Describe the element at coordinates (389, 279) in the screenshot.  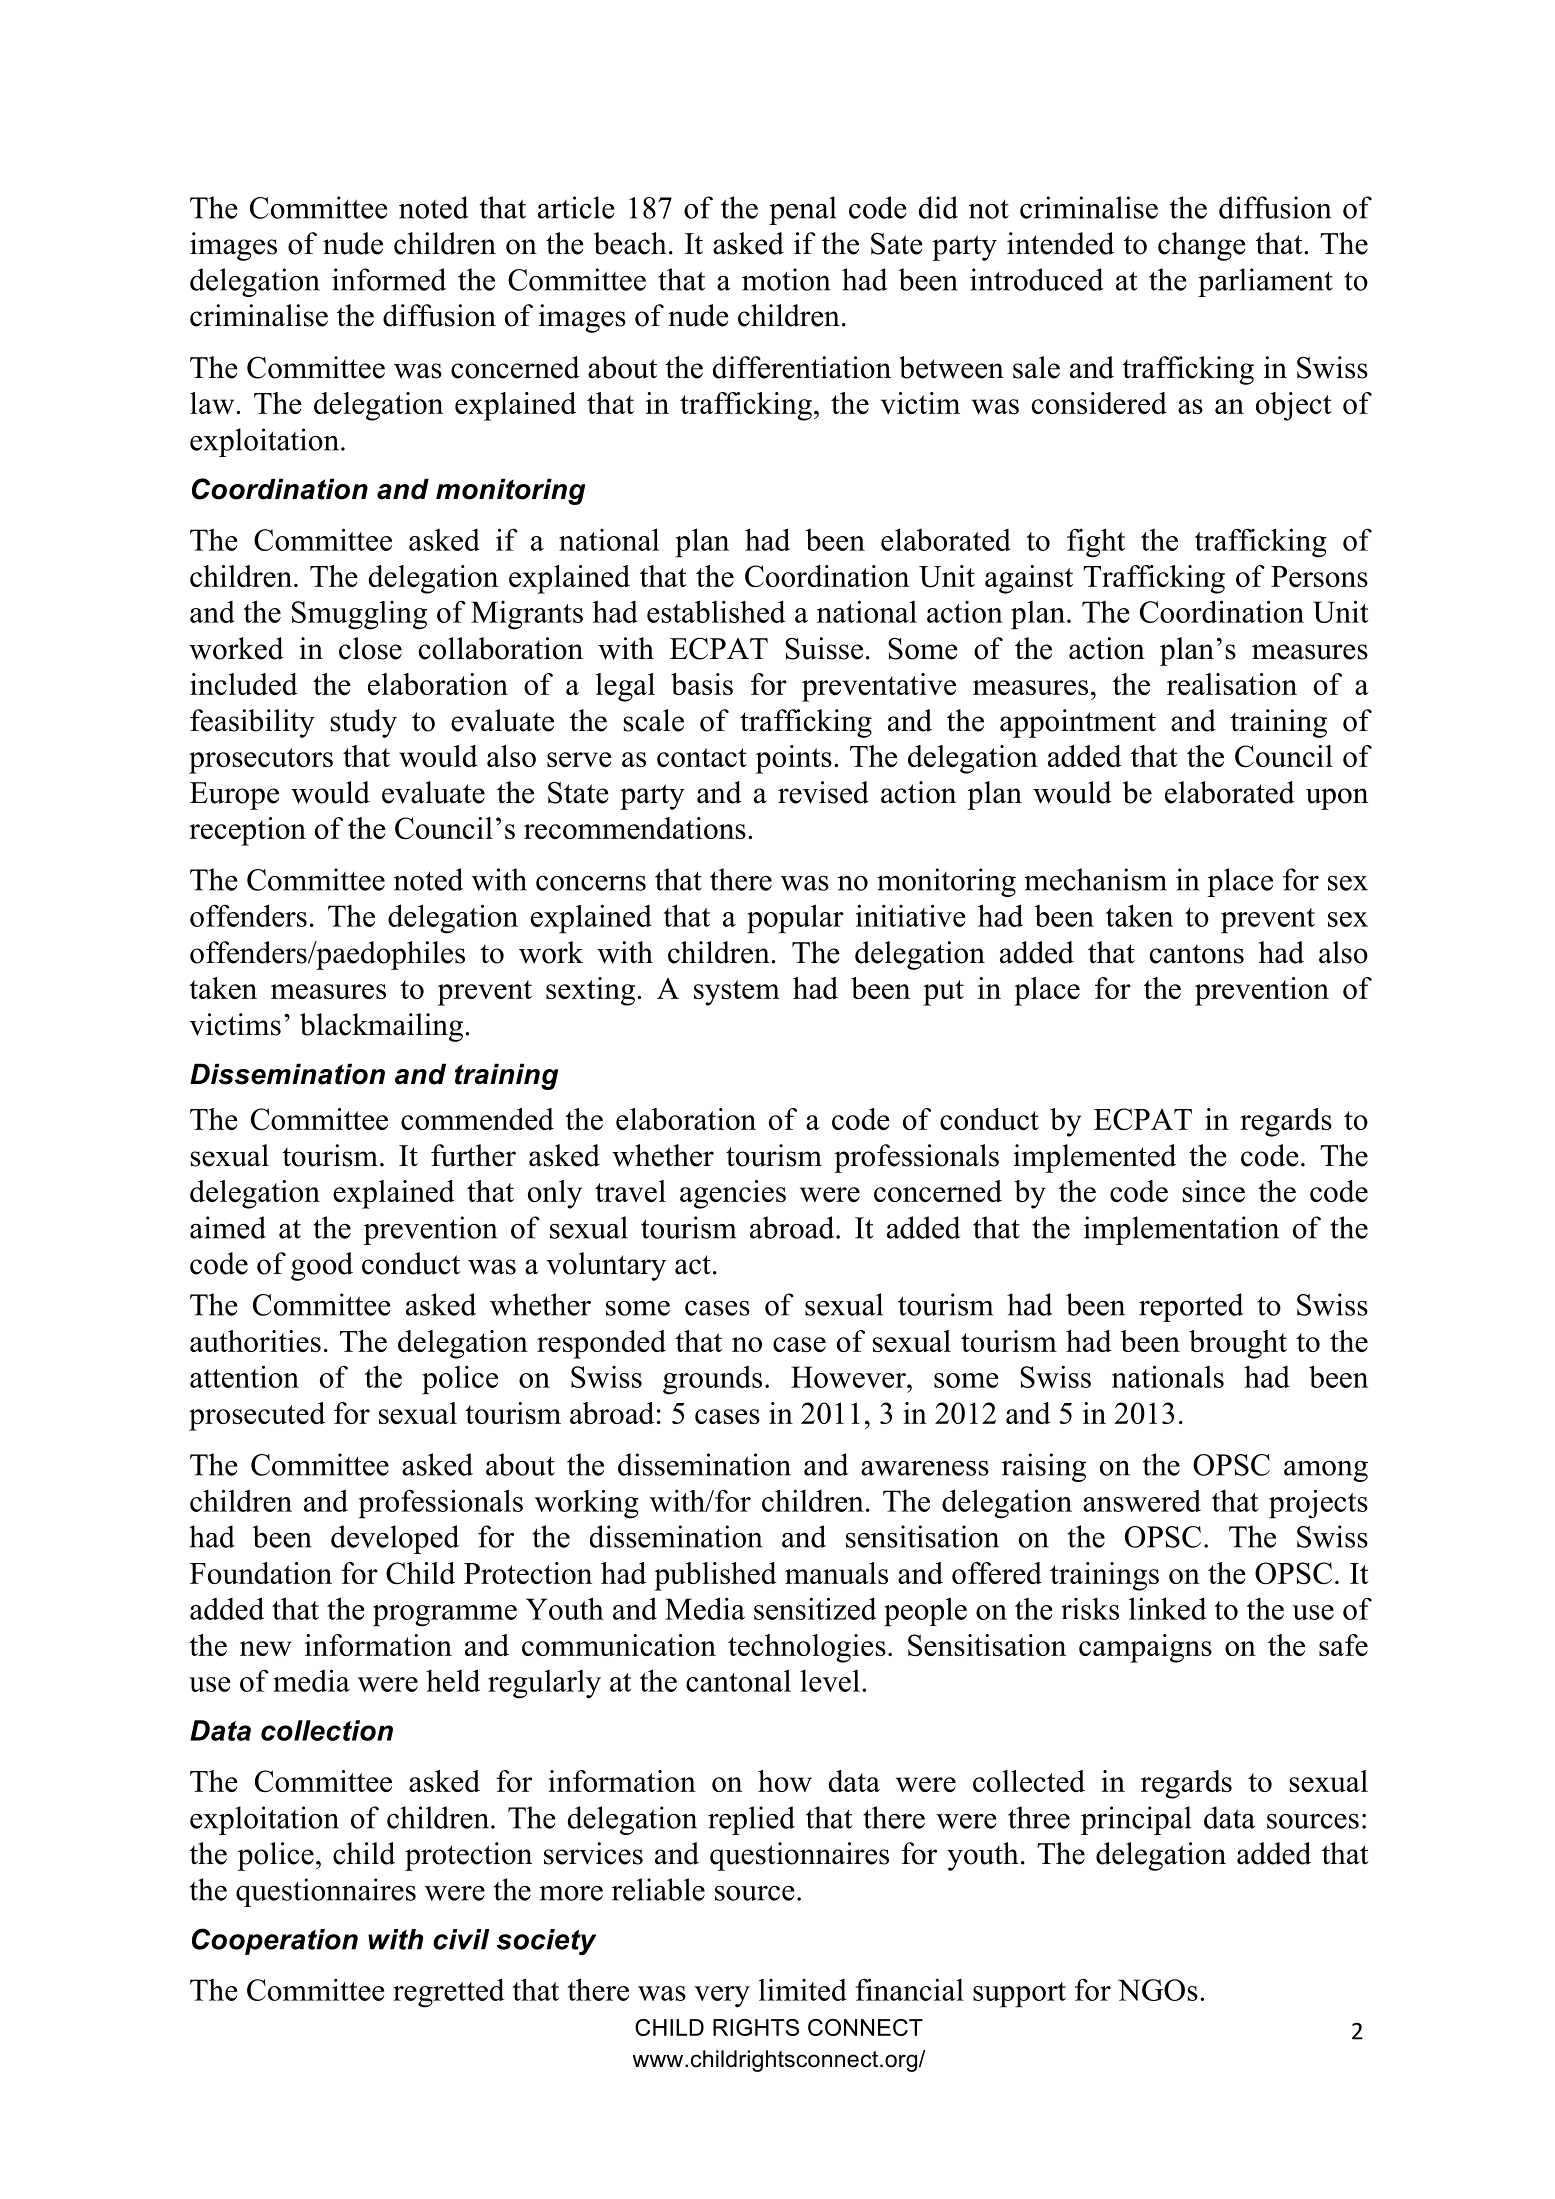
I see `informed` at that location.
